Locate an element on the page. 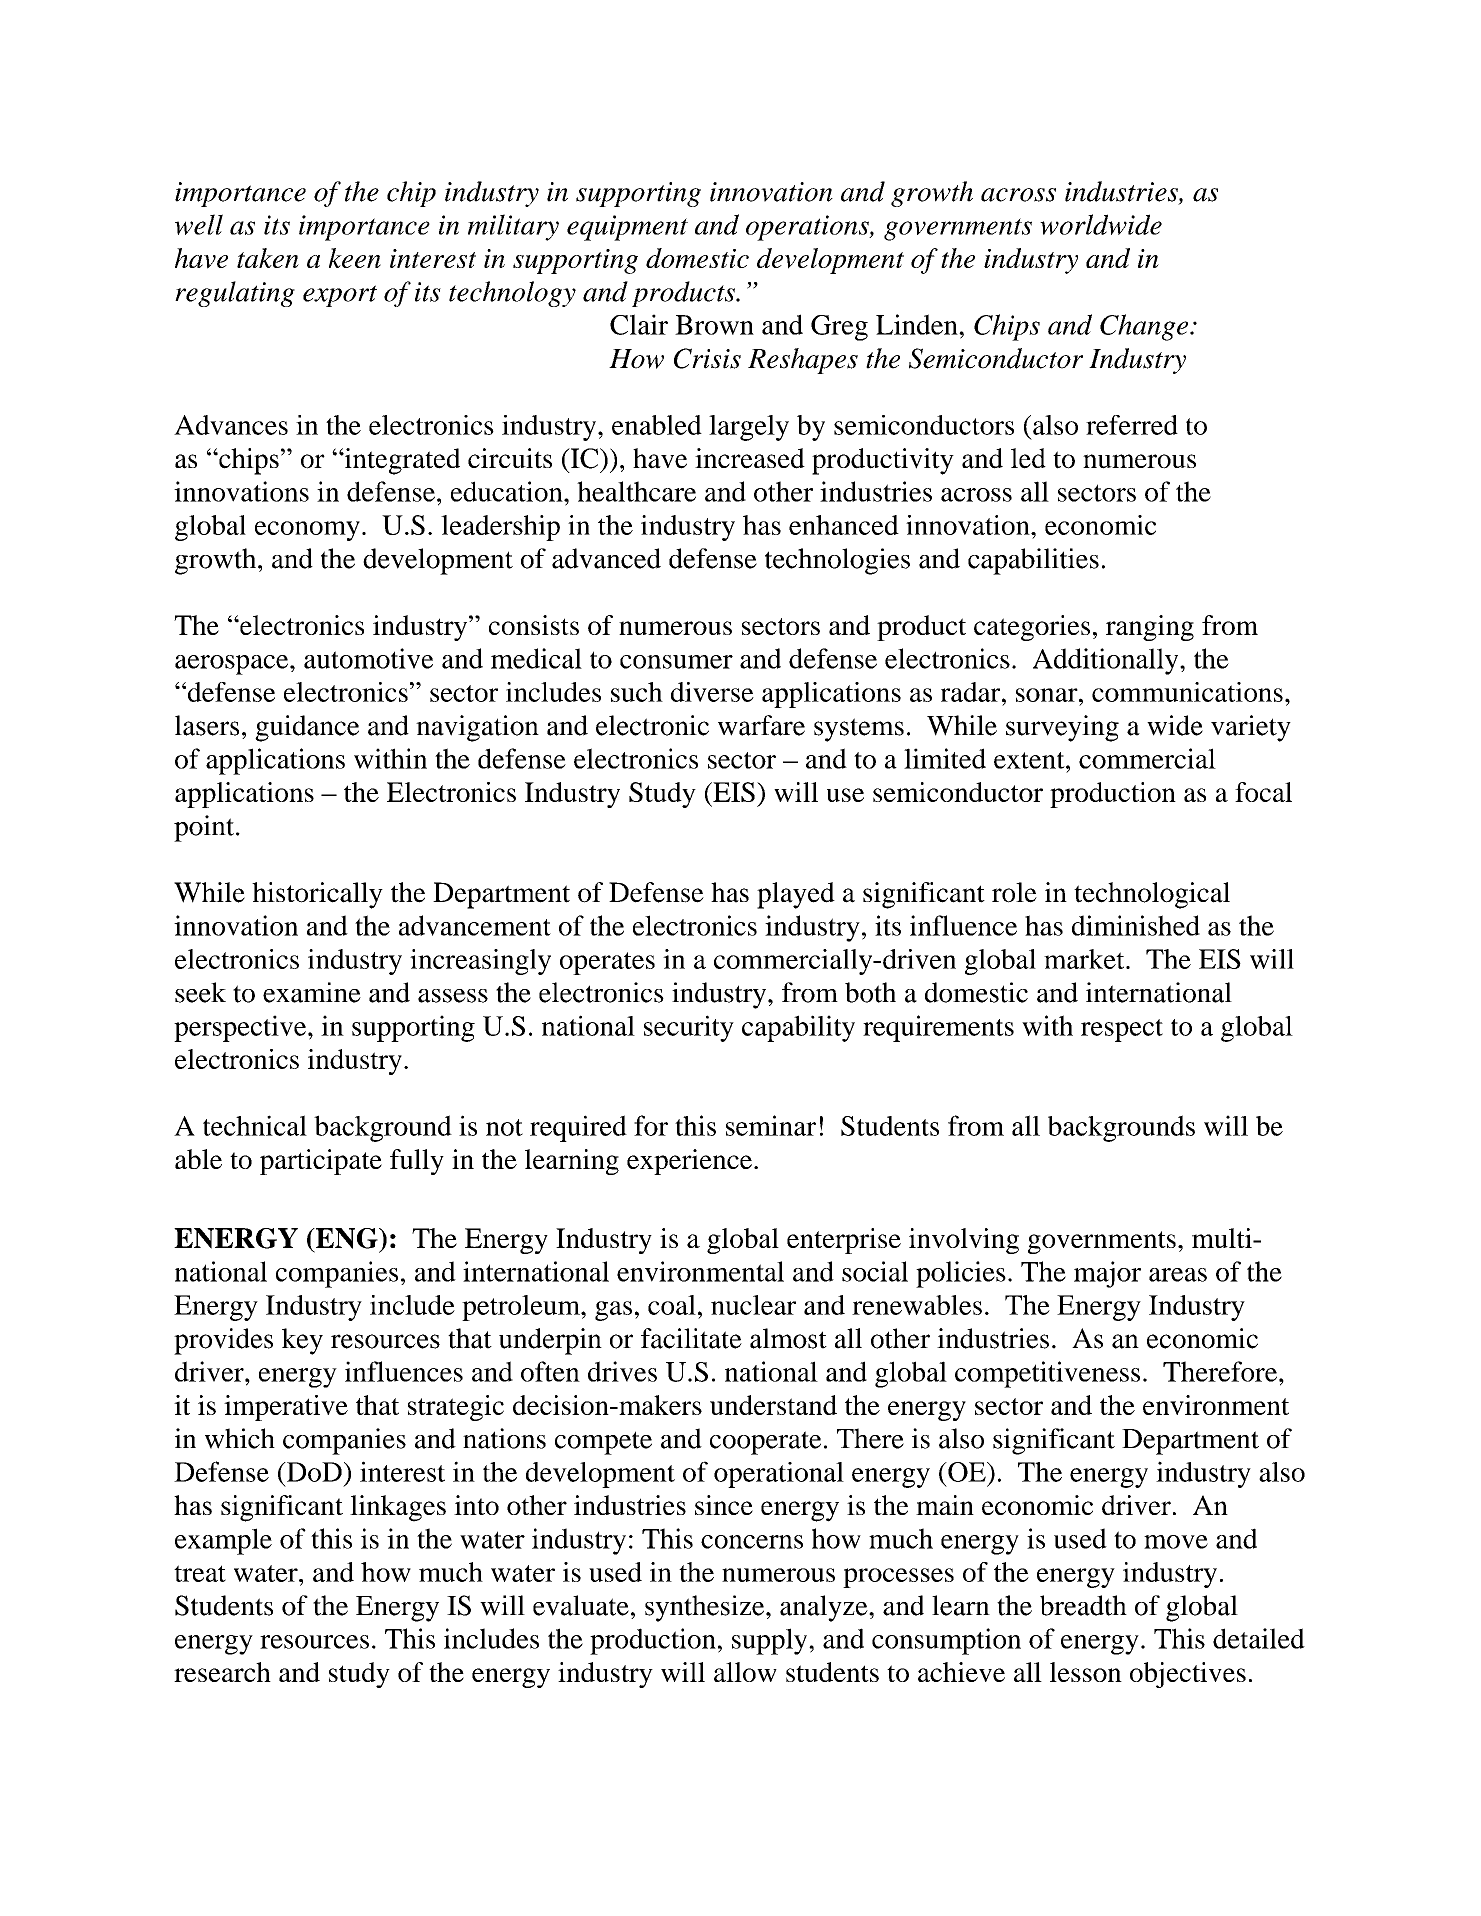 The height and width of the image is (1916, 1481). research is located at coordinates (222, 1672).
